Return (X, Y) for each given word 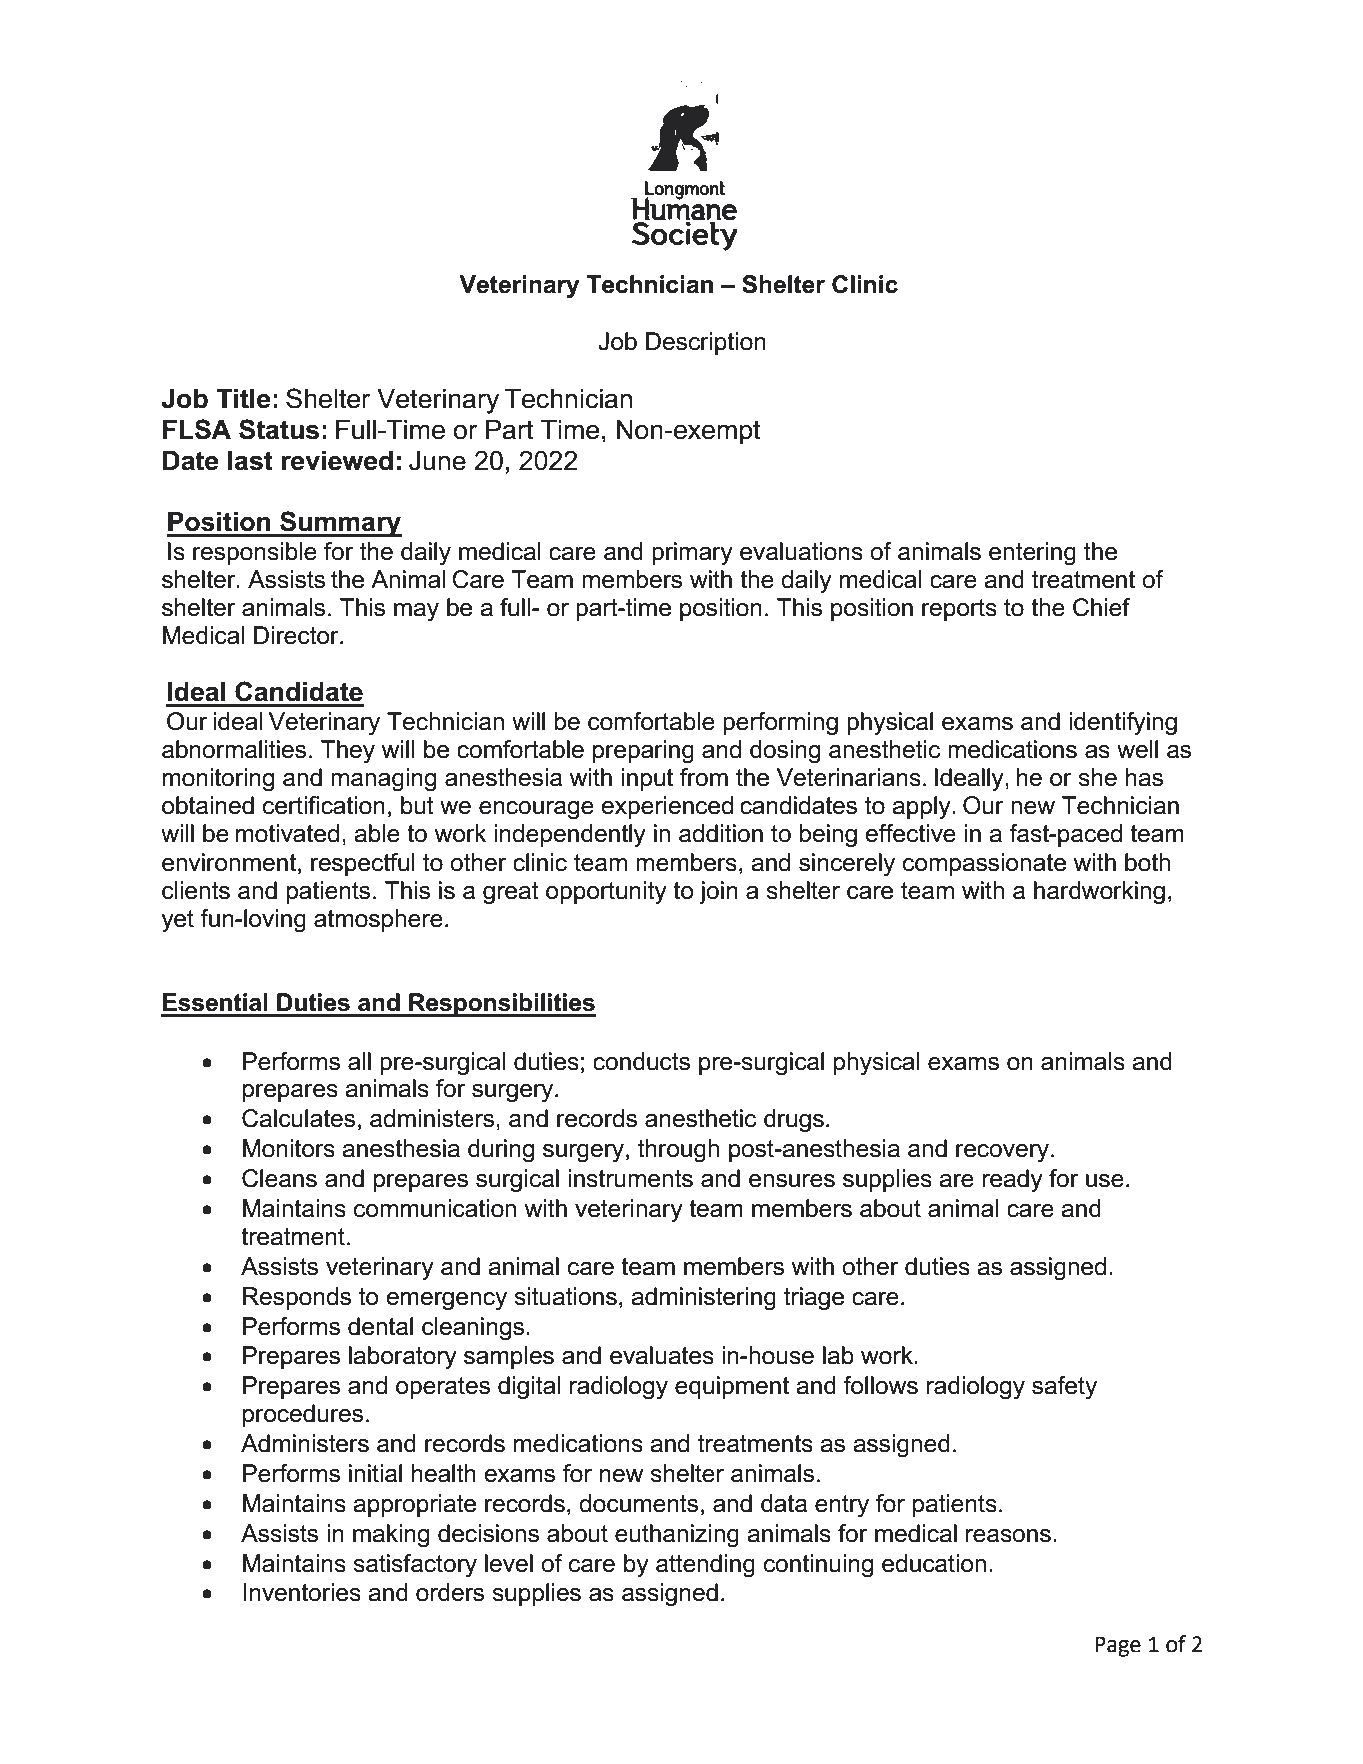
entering (1032, 553)
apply (922, 807)
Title (243, 399)
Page (1118, 1646)
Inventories (302, 1592)
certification (324, 805)
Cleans (279, 1178)
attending (705, 1565)
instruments (630, 1178)
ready (1012, 1180)
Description (706, 343)
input (647, 779)
